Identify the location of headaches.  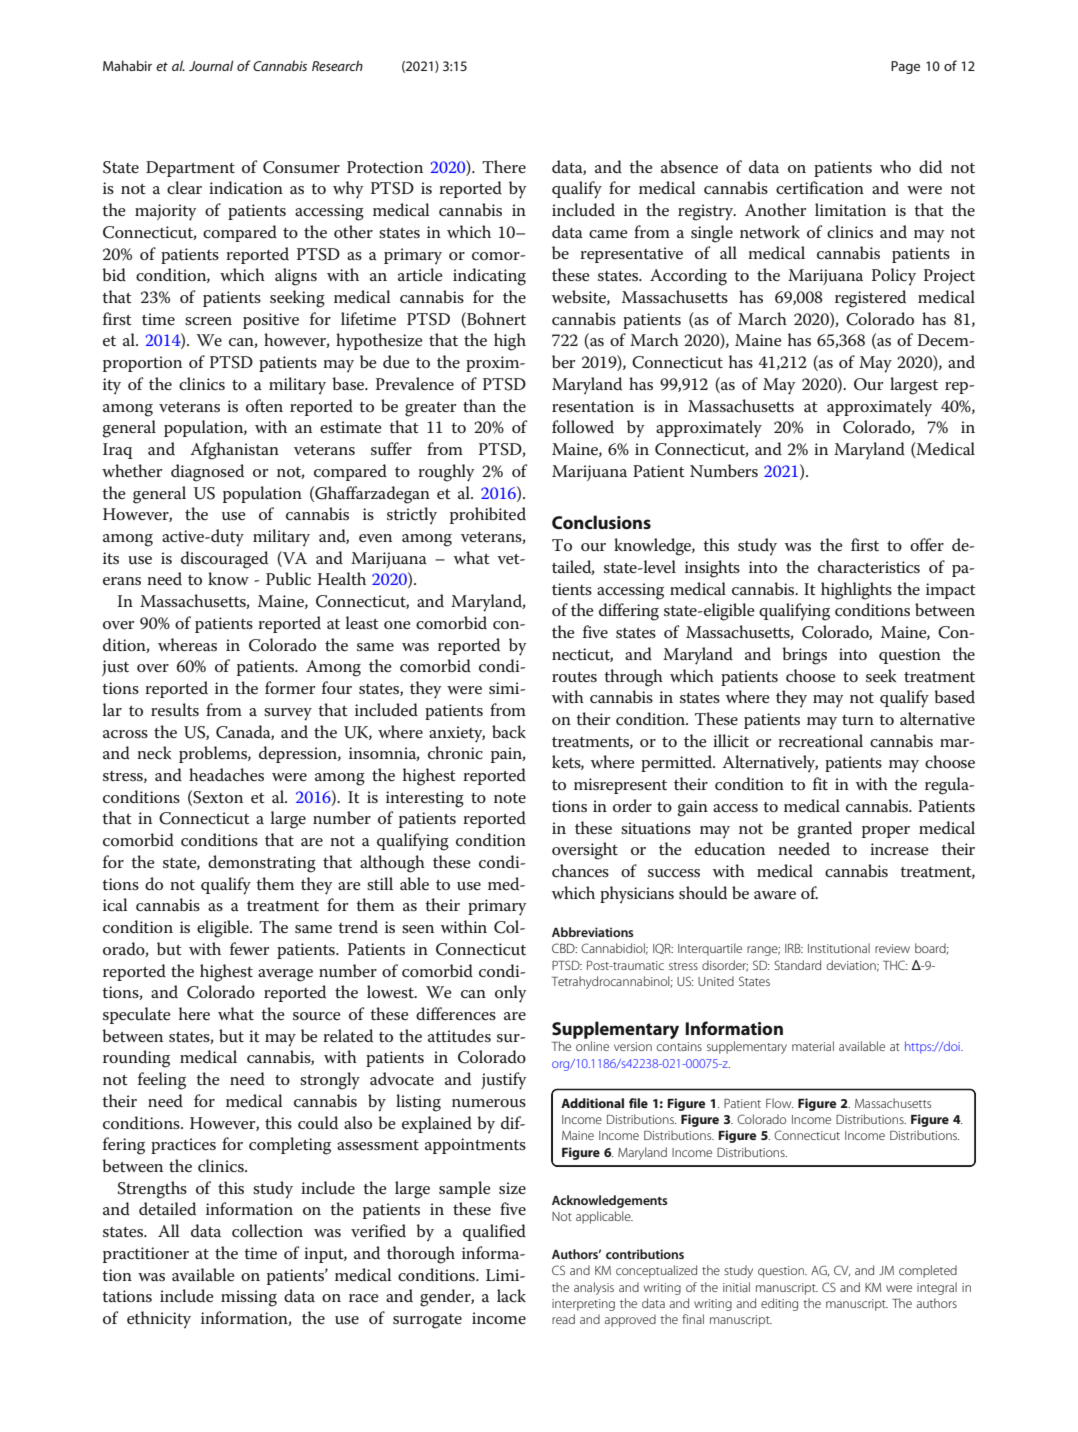
(226, 775).
